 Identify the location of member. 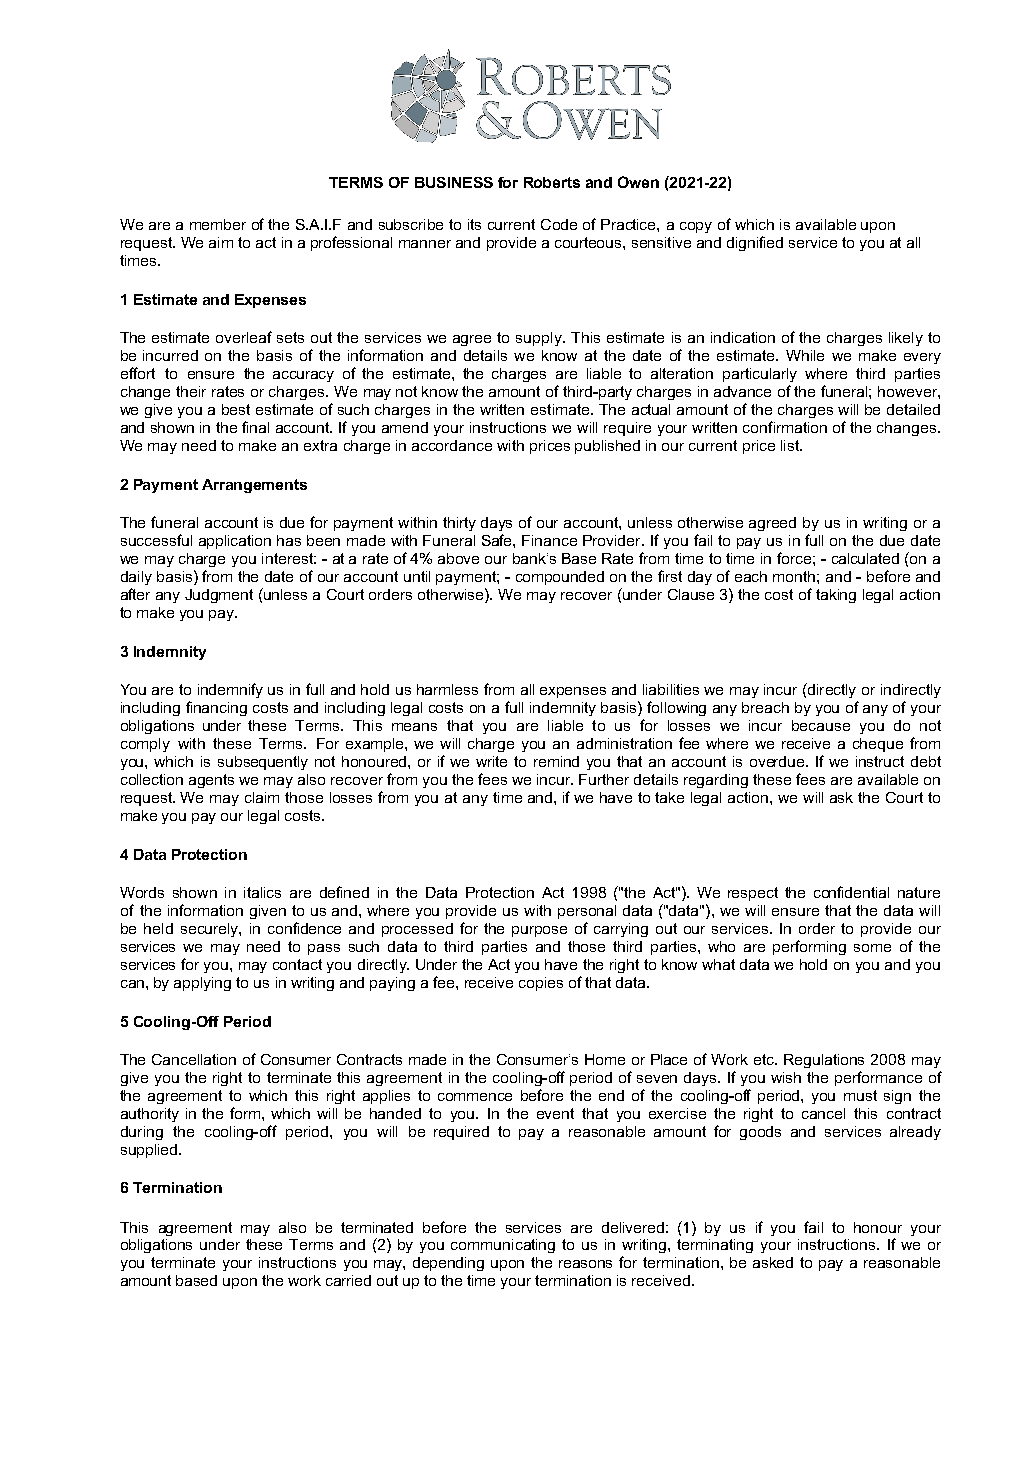
(218, 224).
